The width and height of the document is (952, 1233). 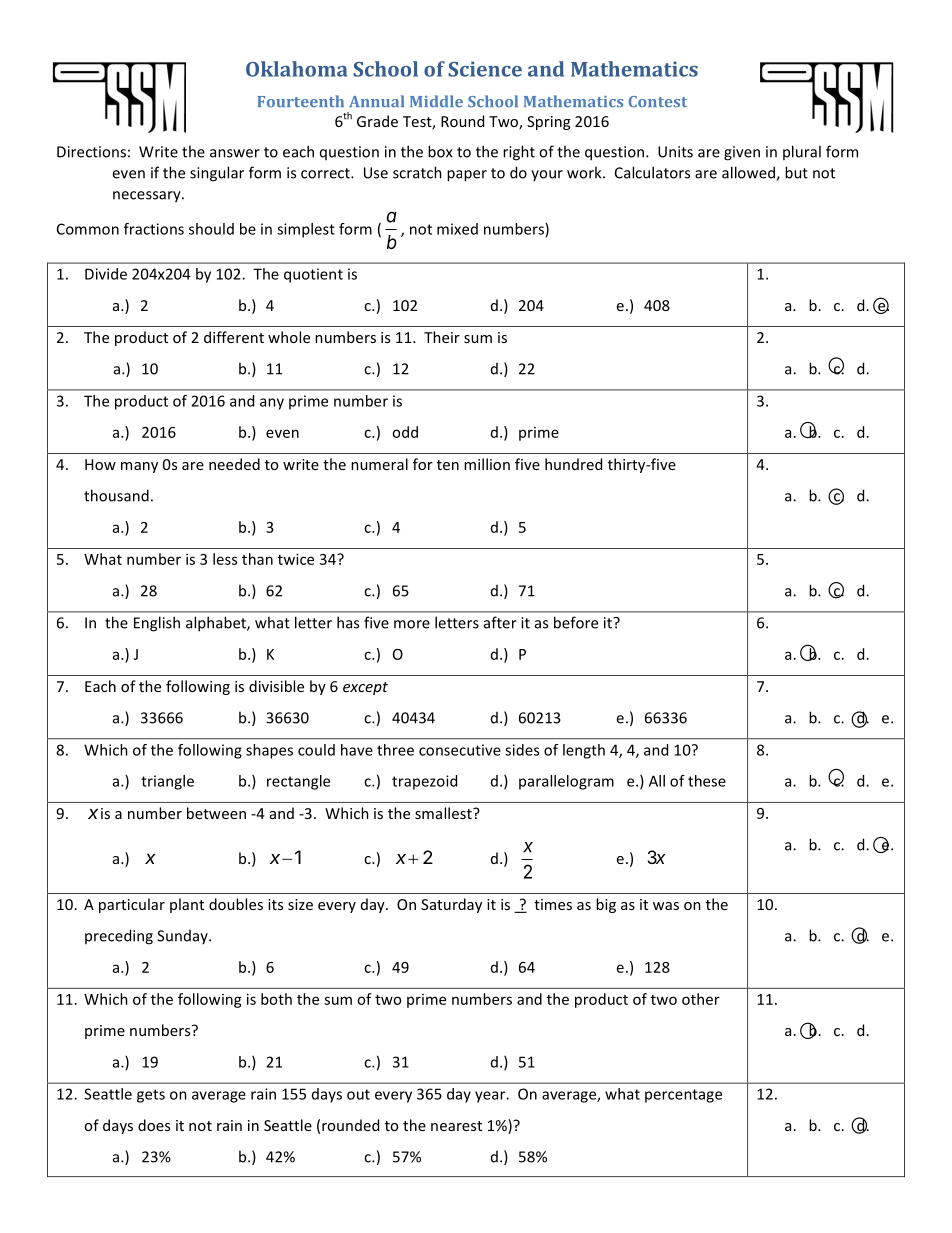 What do you see at coordinates (167, 782) in the document?
I see `triangle` at bounding box center [167, 782].
